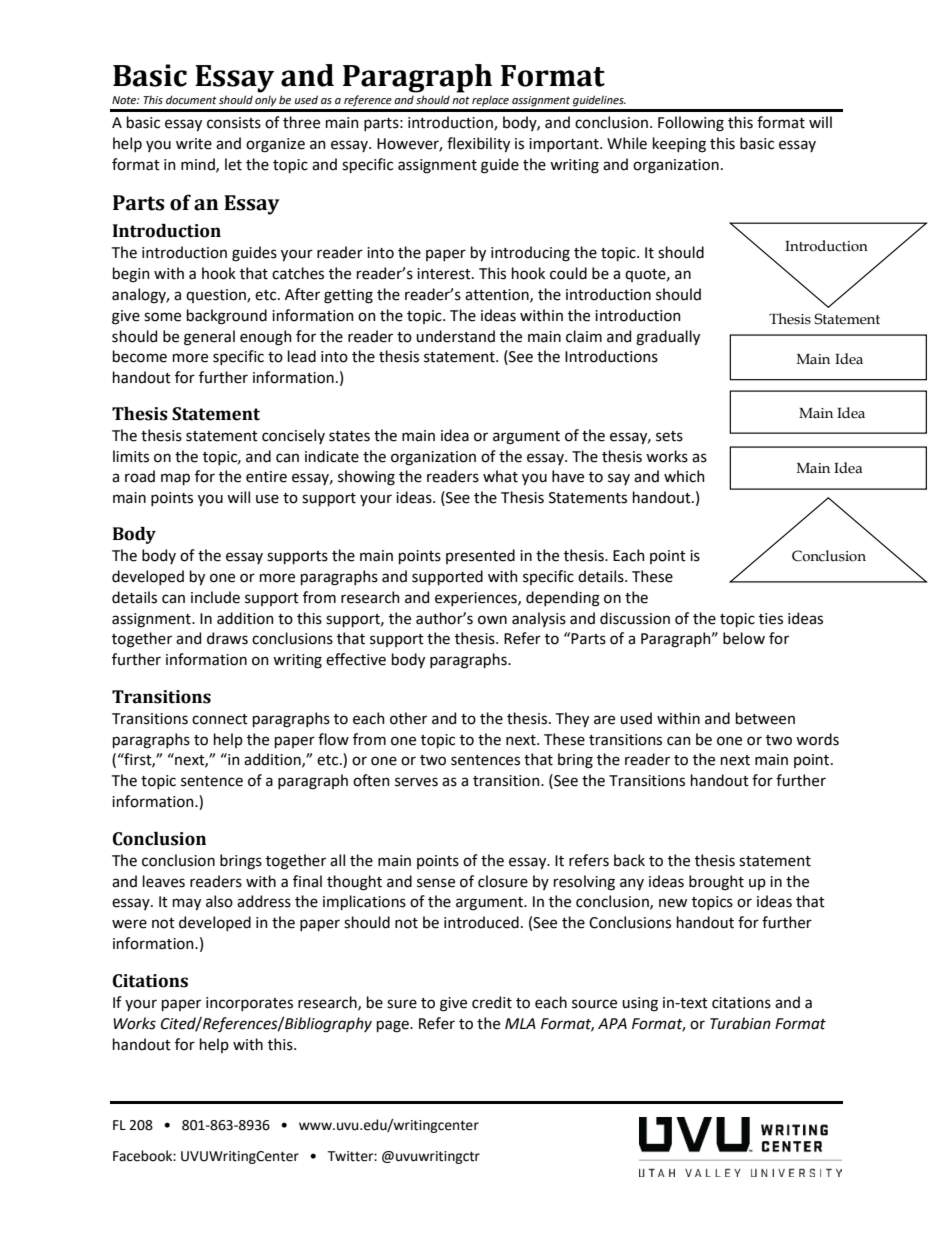  Describe the element at coordinates (478, 144) in the screenshot. I see `flexibility` at that location.
